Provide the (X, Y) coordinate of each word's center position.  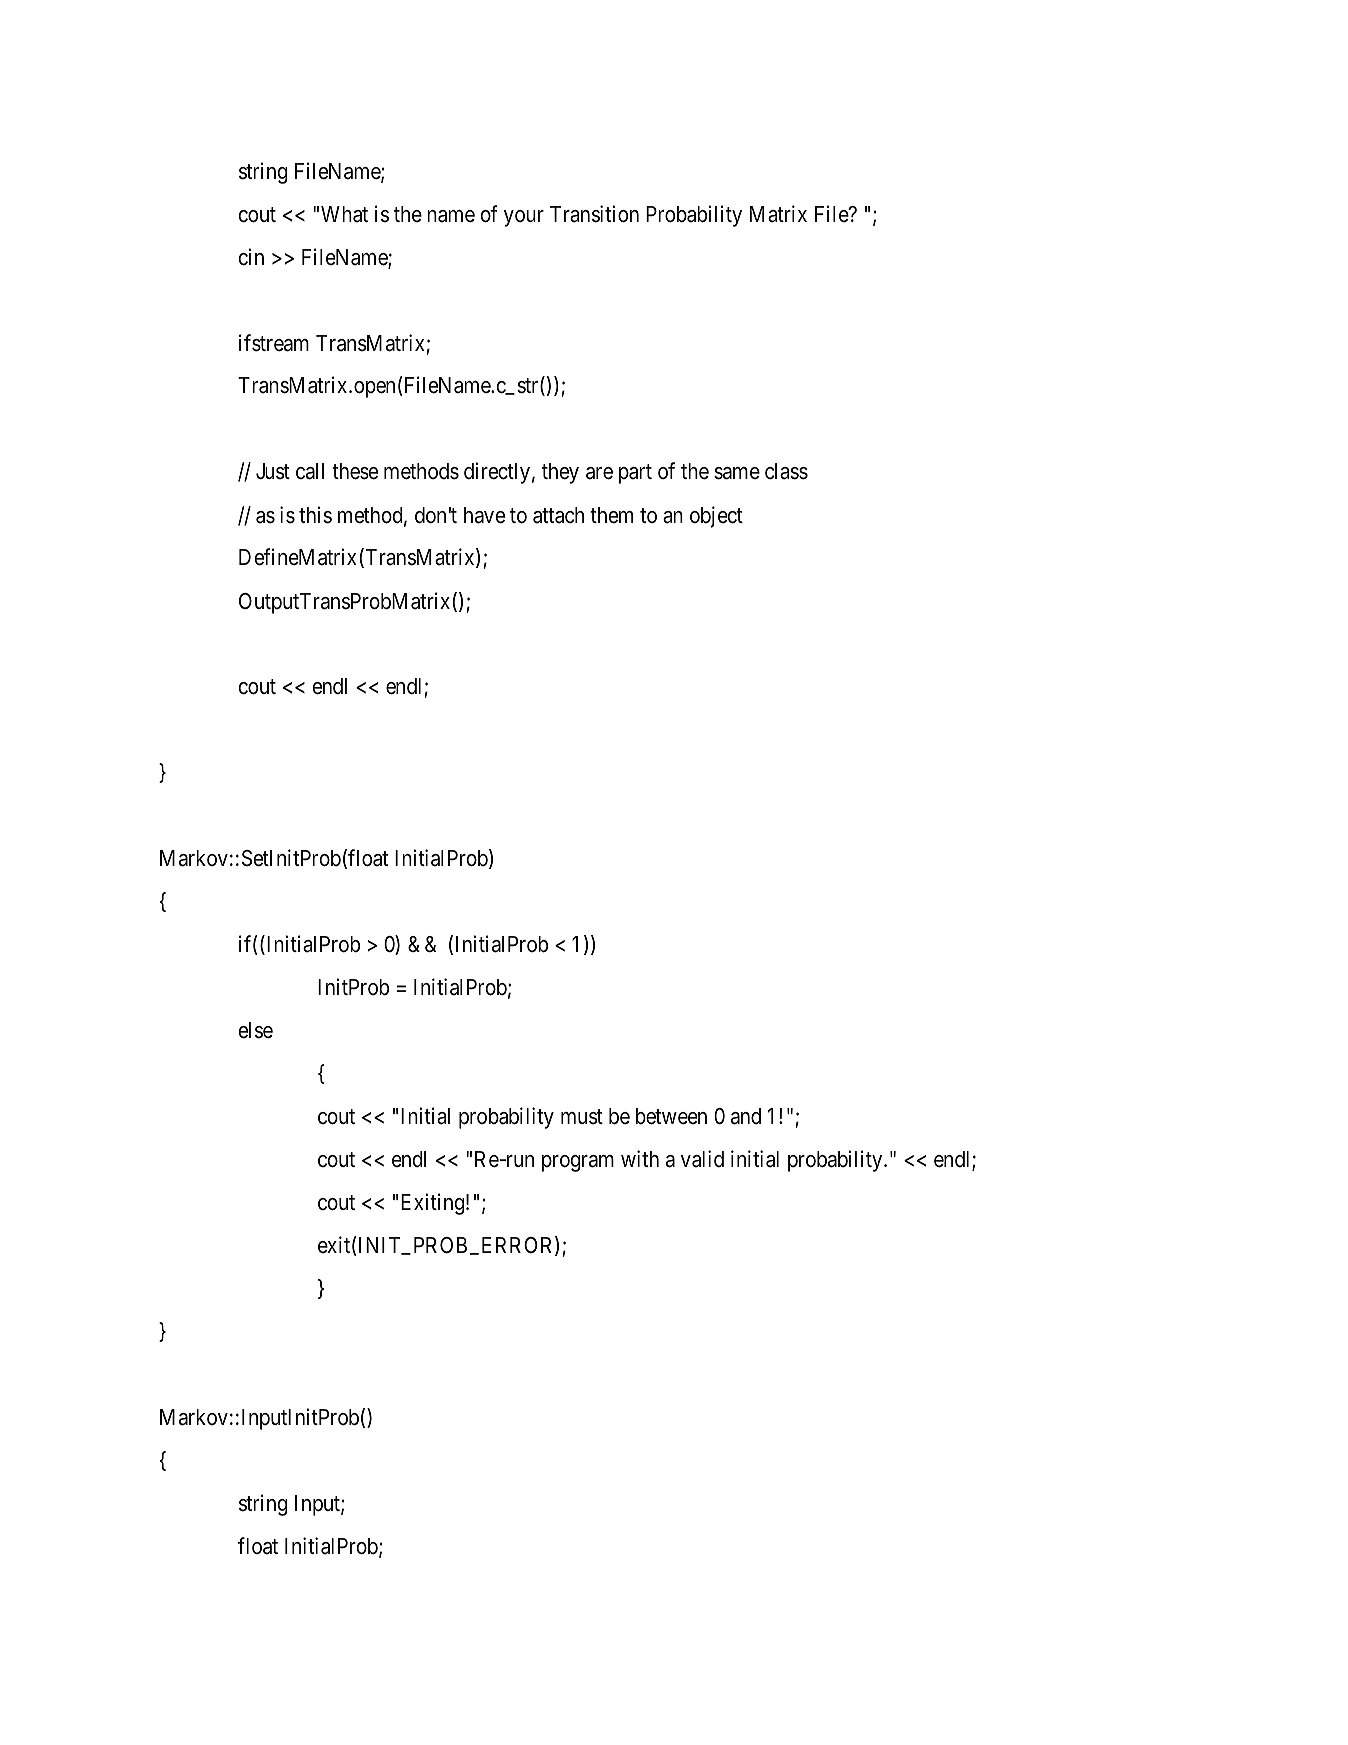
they (560, 473)
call (310, 471)
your (524, 218)
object (716, 517)
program (578, 1163)
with (640, 1158)
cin (251, 257)
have (484, 515)
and (746, 1116)
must (582, 1117)
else (255, 1030)
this (315, 515)
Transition (594, 214)
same (737, 473)
